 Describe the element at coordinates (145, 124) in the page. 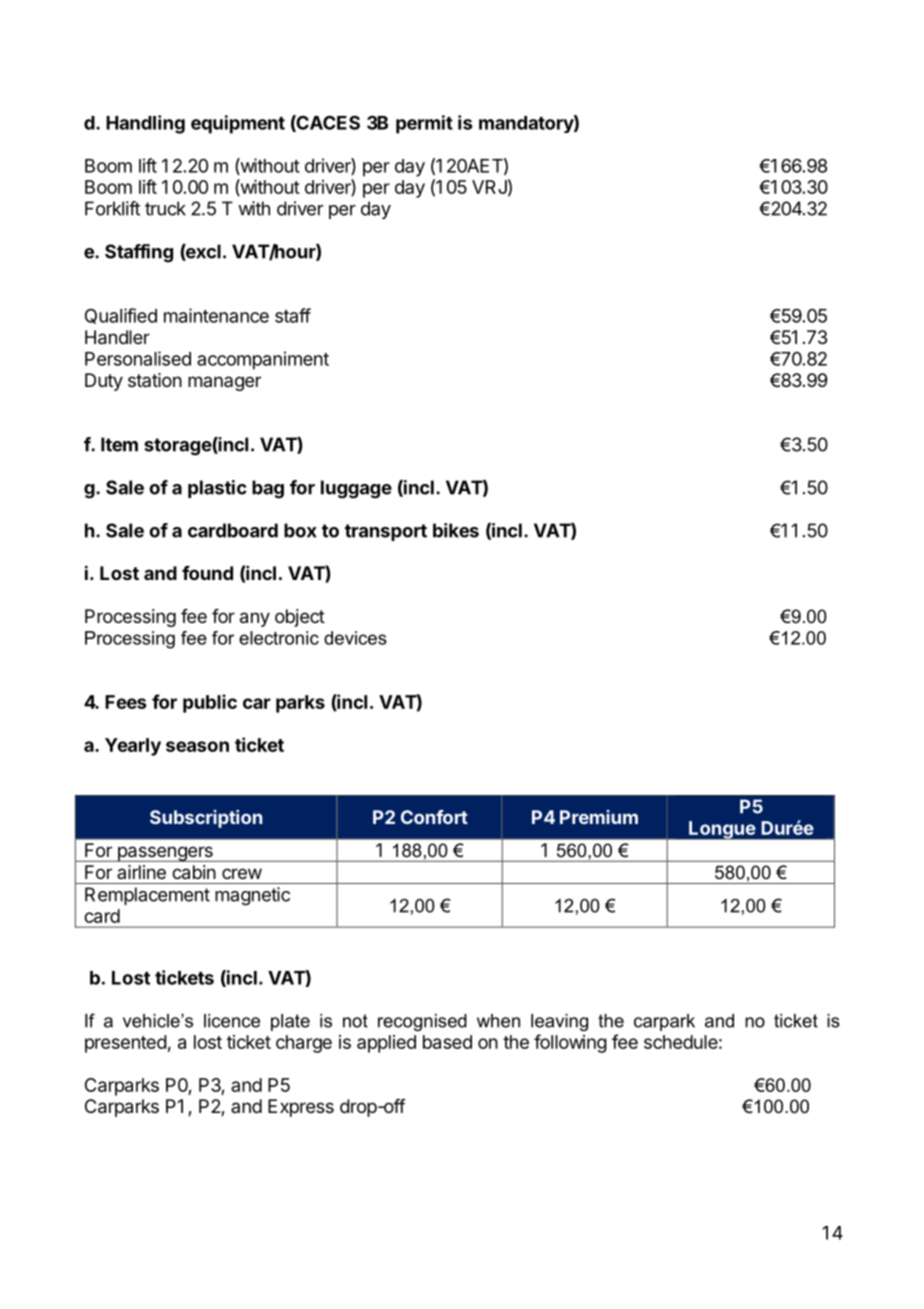

I see `Handling` at that location.
